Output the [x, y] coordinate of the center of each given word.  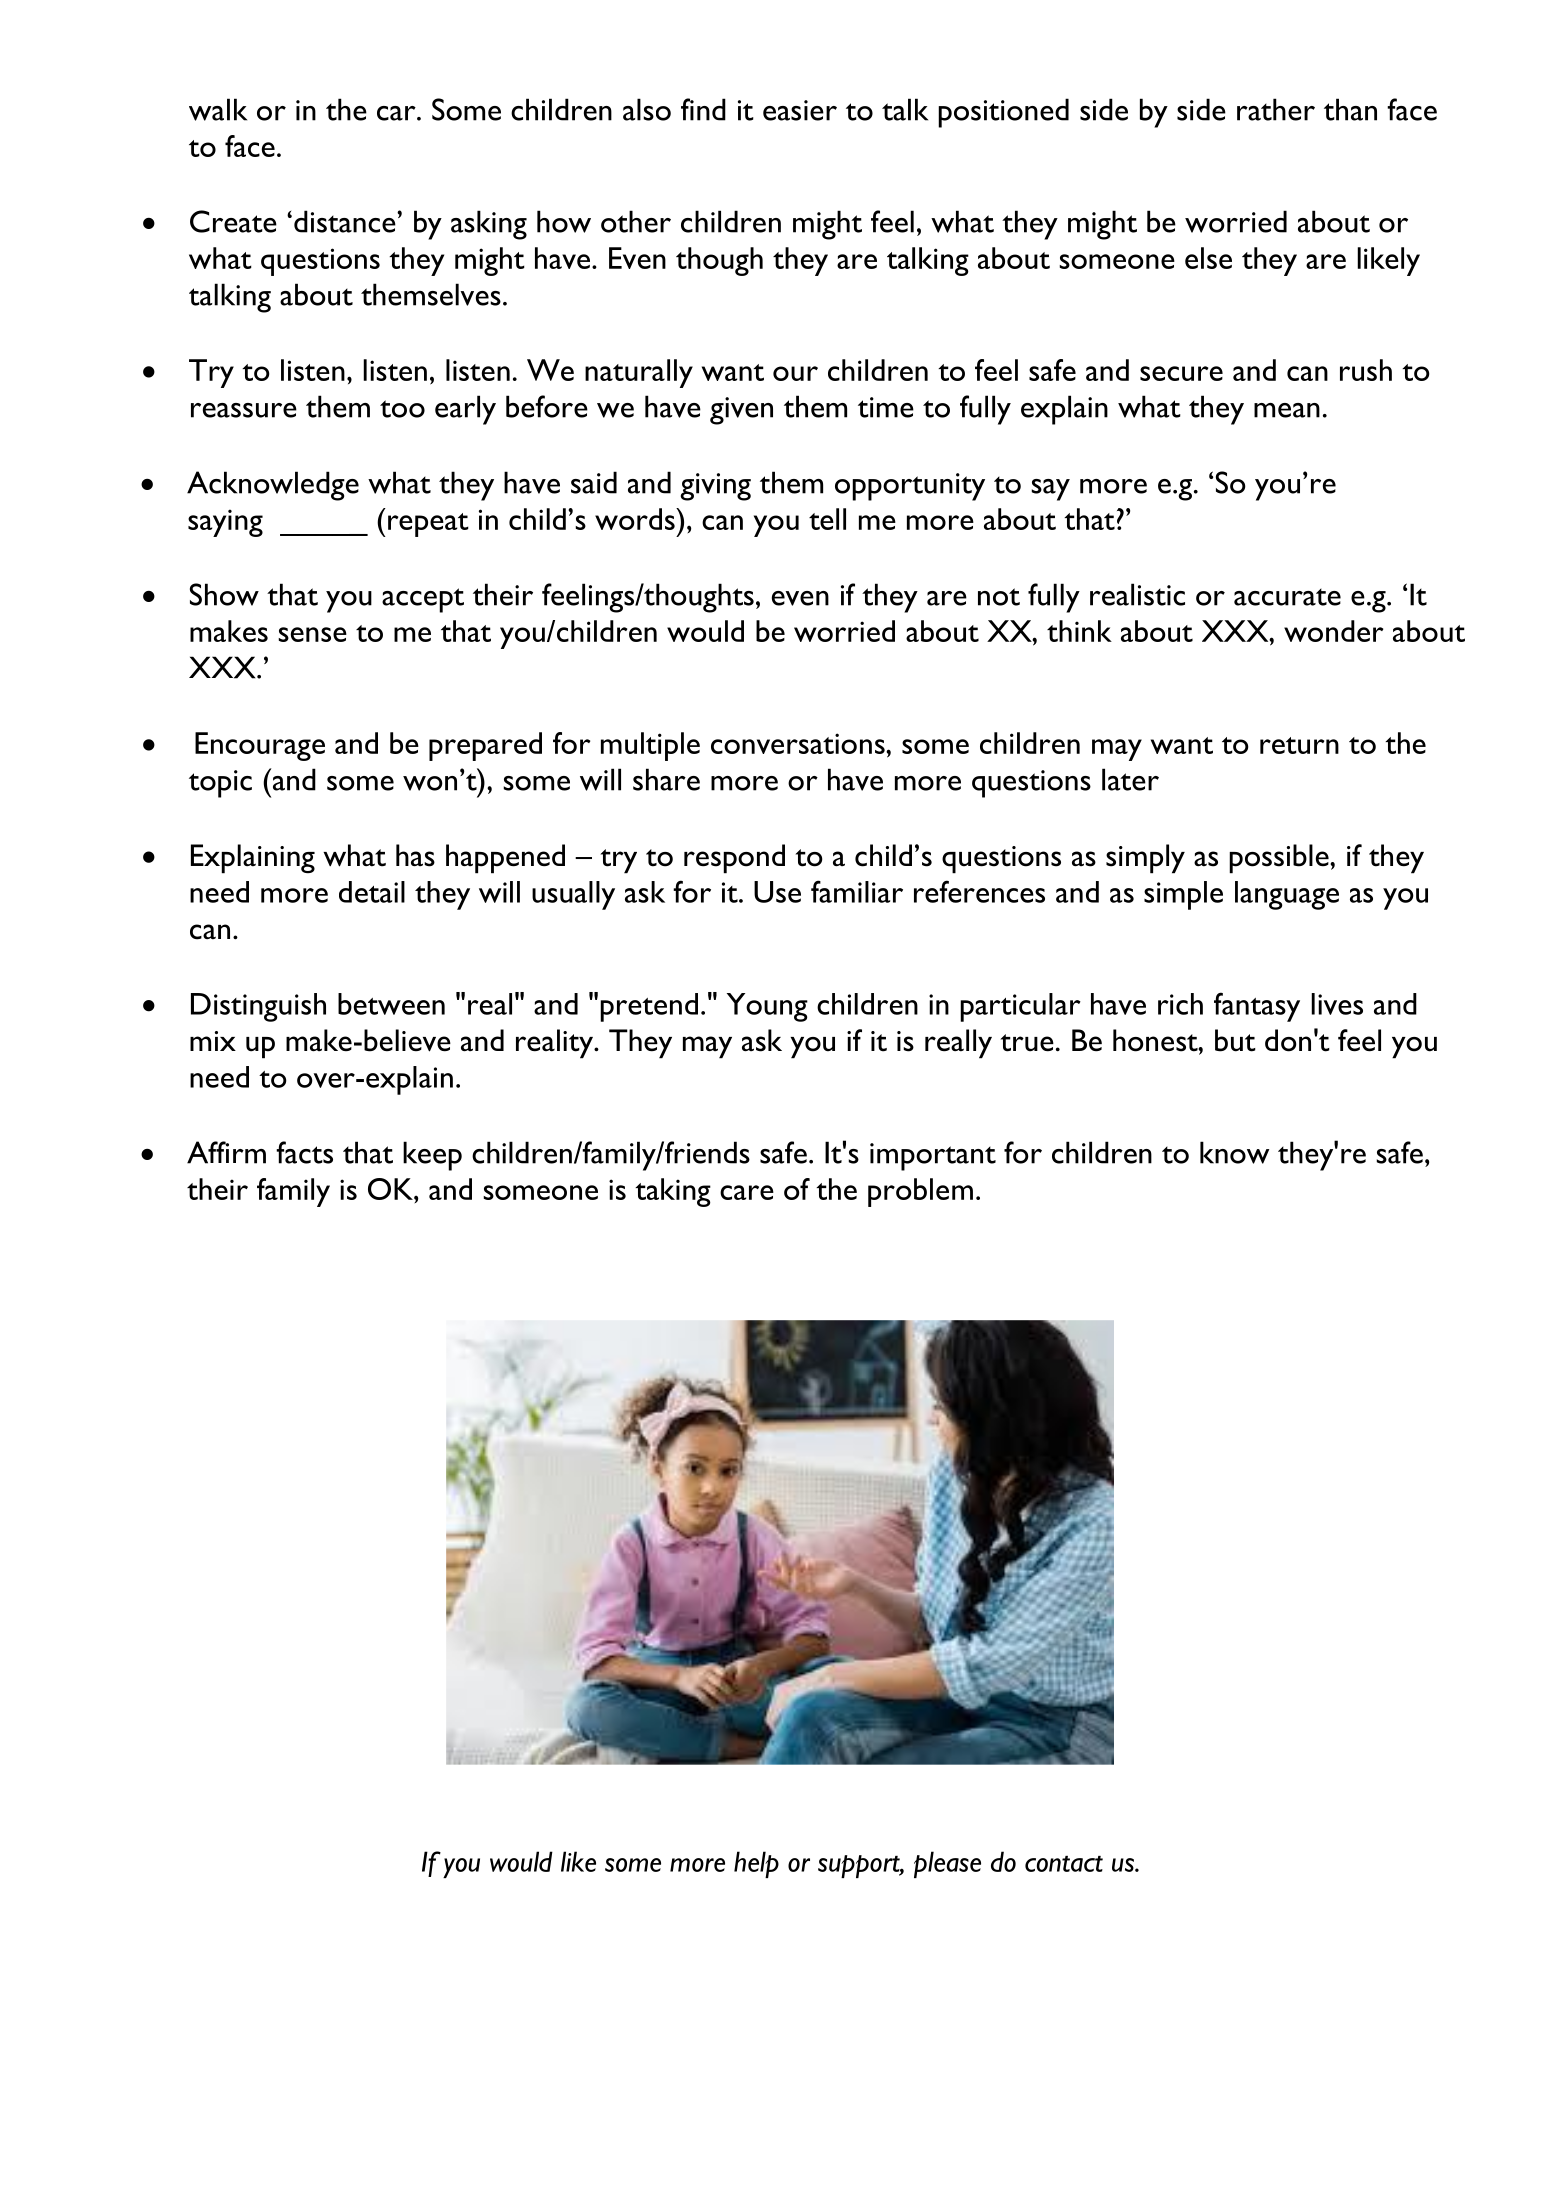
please [947, 1864]
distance [346, 221]
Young [767, 1007]
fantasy [1257, 1007]
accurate [1287, 597]
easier [800, 110]
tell [827, 519]
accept [423, 600]
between [391, 1004]
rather [1276, 109]
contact [1064, 1864]
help [756, 1864]
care [747, 1192]
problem [920, 1192]
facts [304, 1152]
